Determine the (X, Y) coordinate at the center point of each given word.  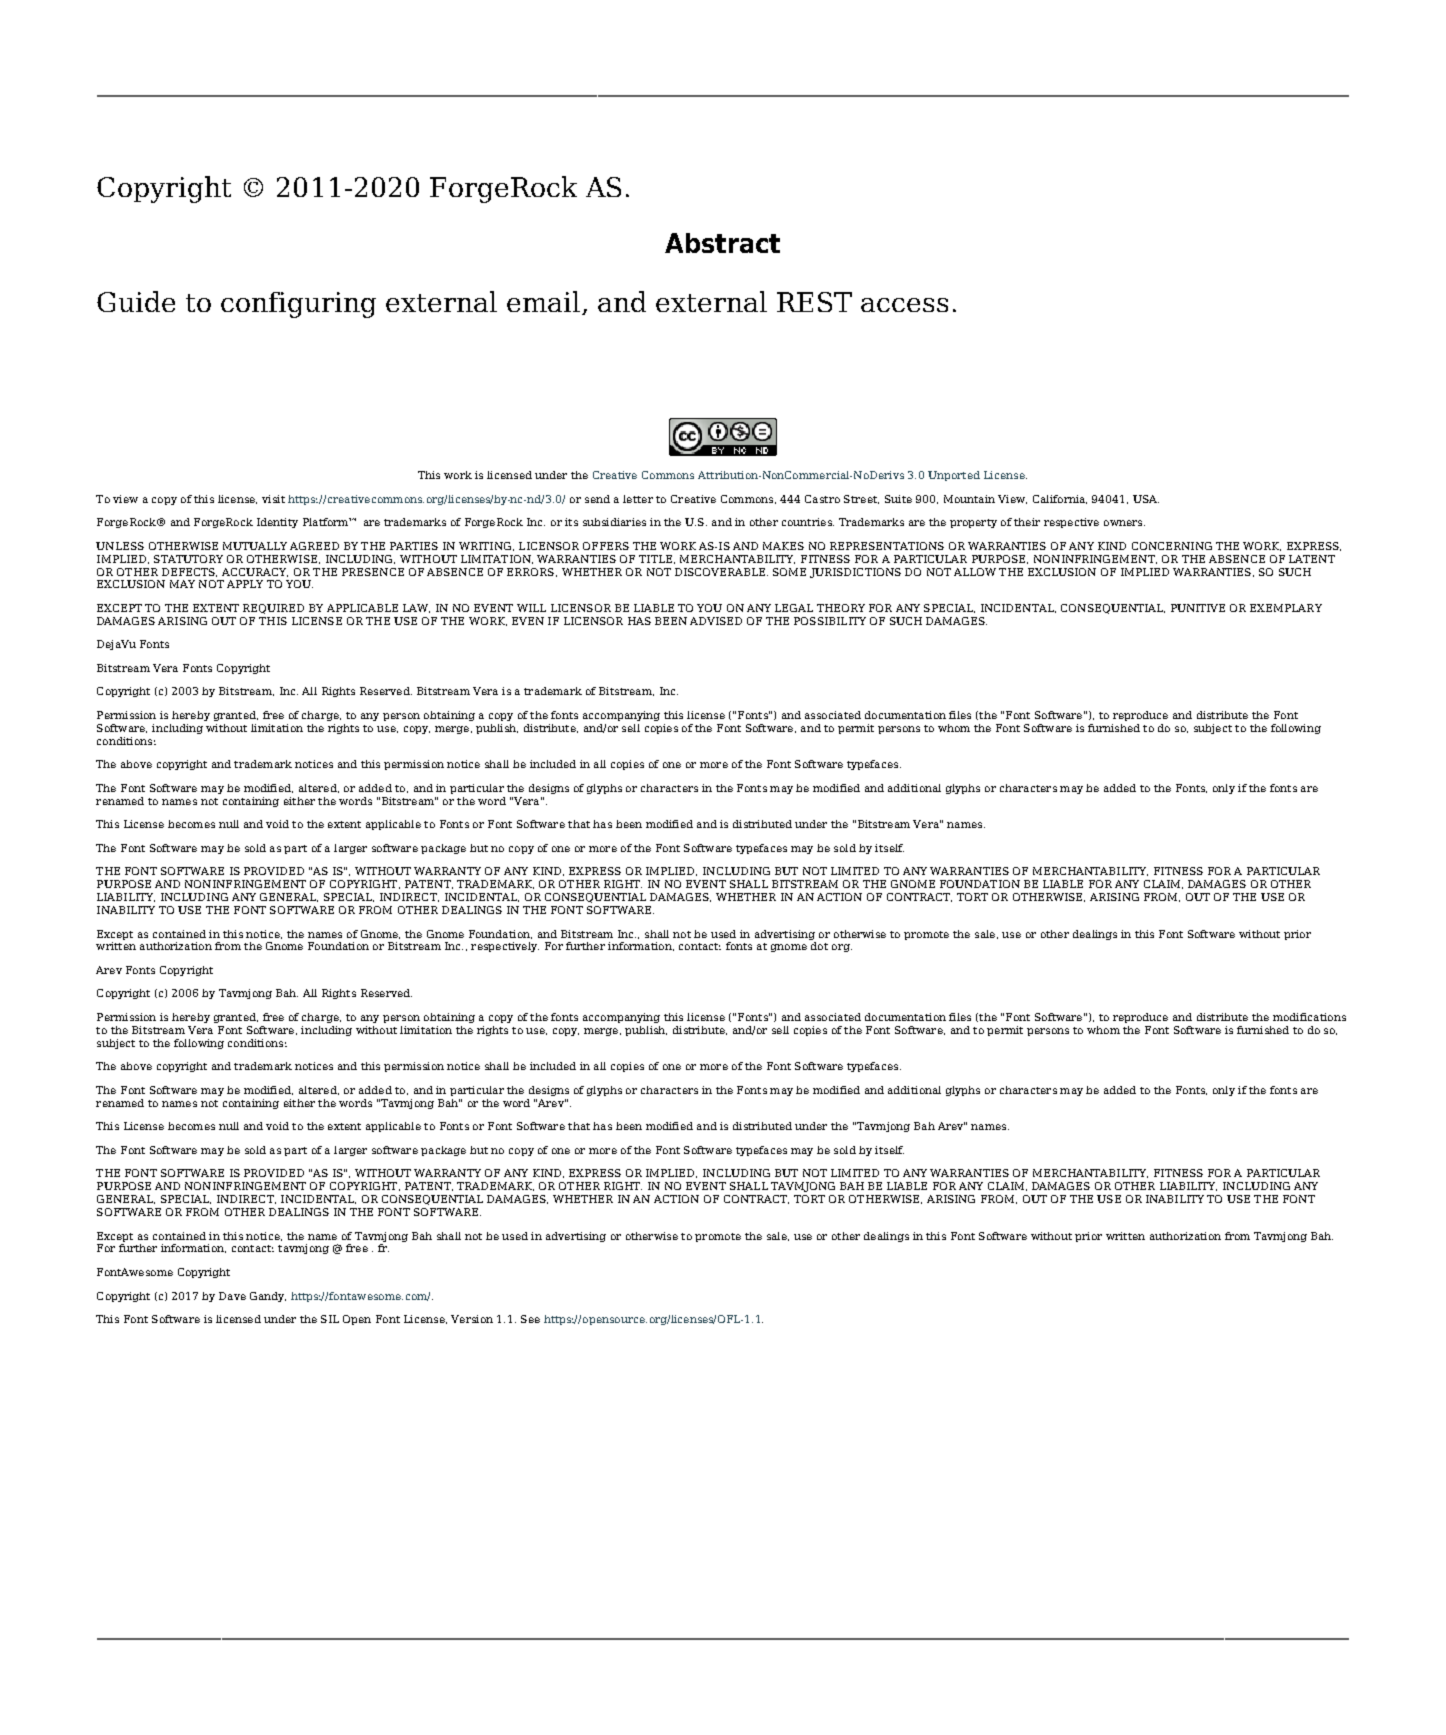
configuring (298, 305)
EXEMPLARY (1286, 608)
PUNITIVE (1198, 608)
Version (472, 1319)
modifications (1309, 1017)
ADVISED (716, 621)
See (530, 1319)
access (904, 305)
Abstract (722, 243)
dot (819, 946)
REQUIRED (273, 609)
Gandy (268, 1297)
